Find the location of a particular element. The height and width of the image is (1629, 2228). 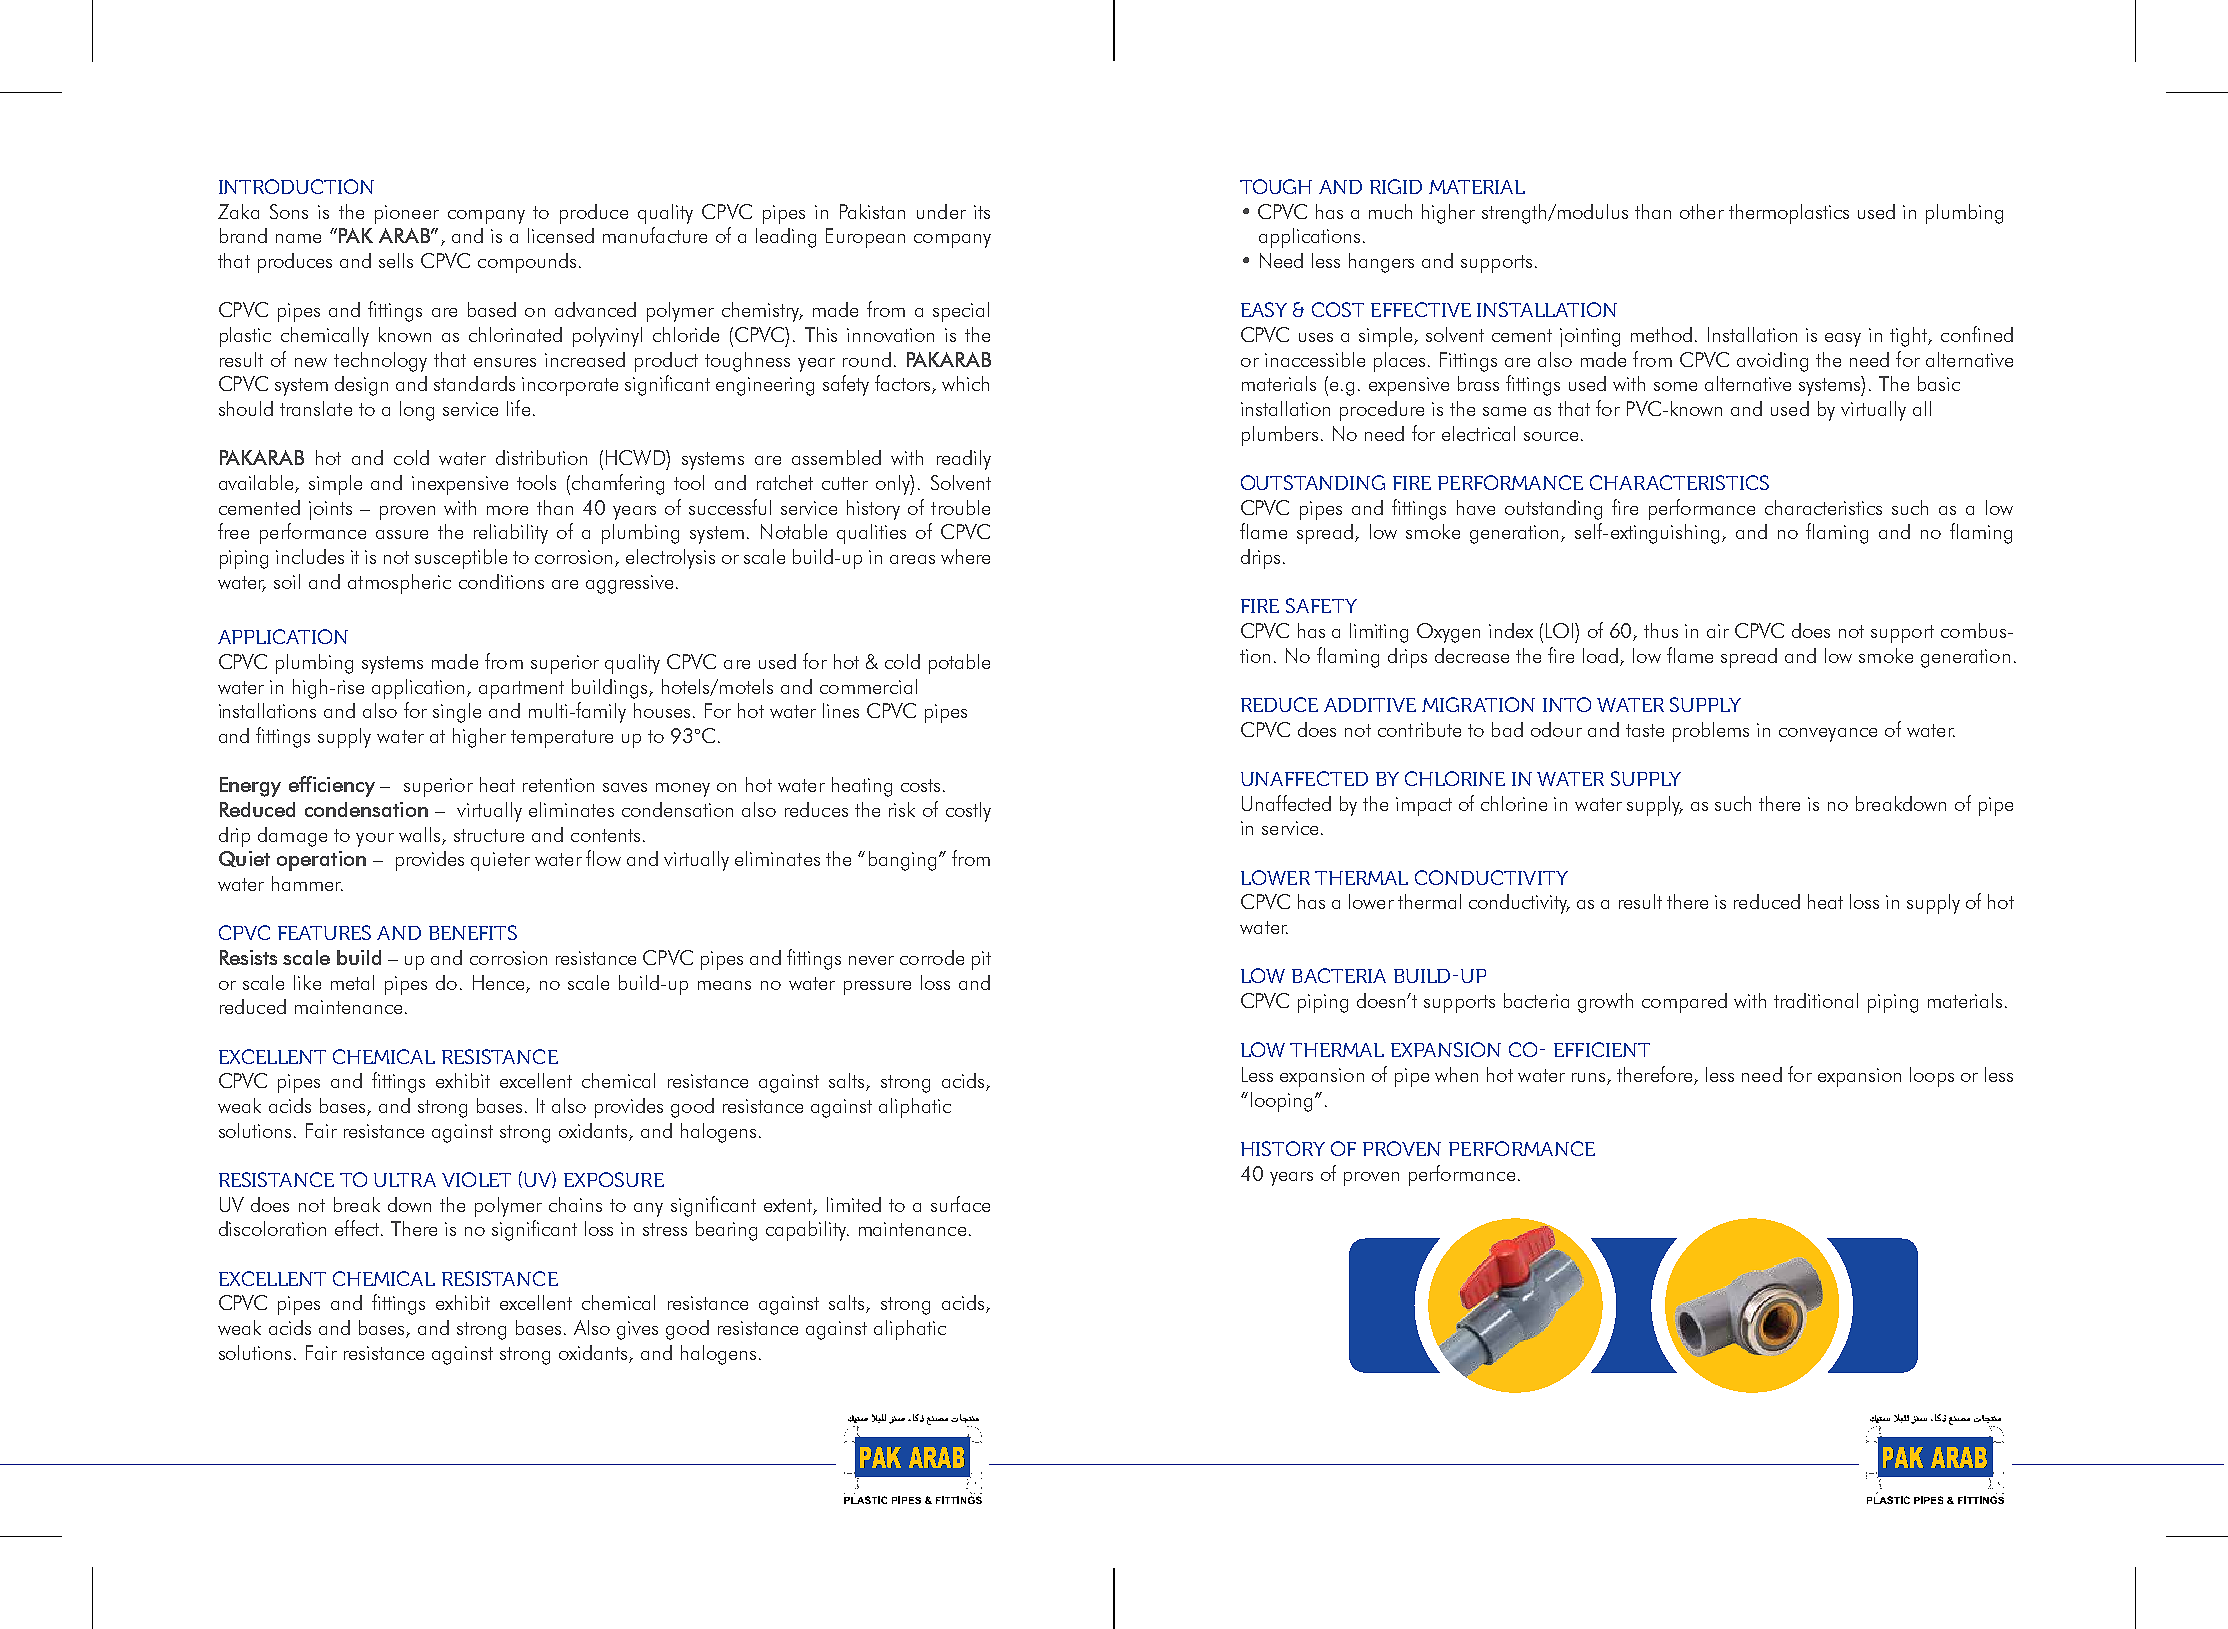

other is located at coordinates (1702, 211).
